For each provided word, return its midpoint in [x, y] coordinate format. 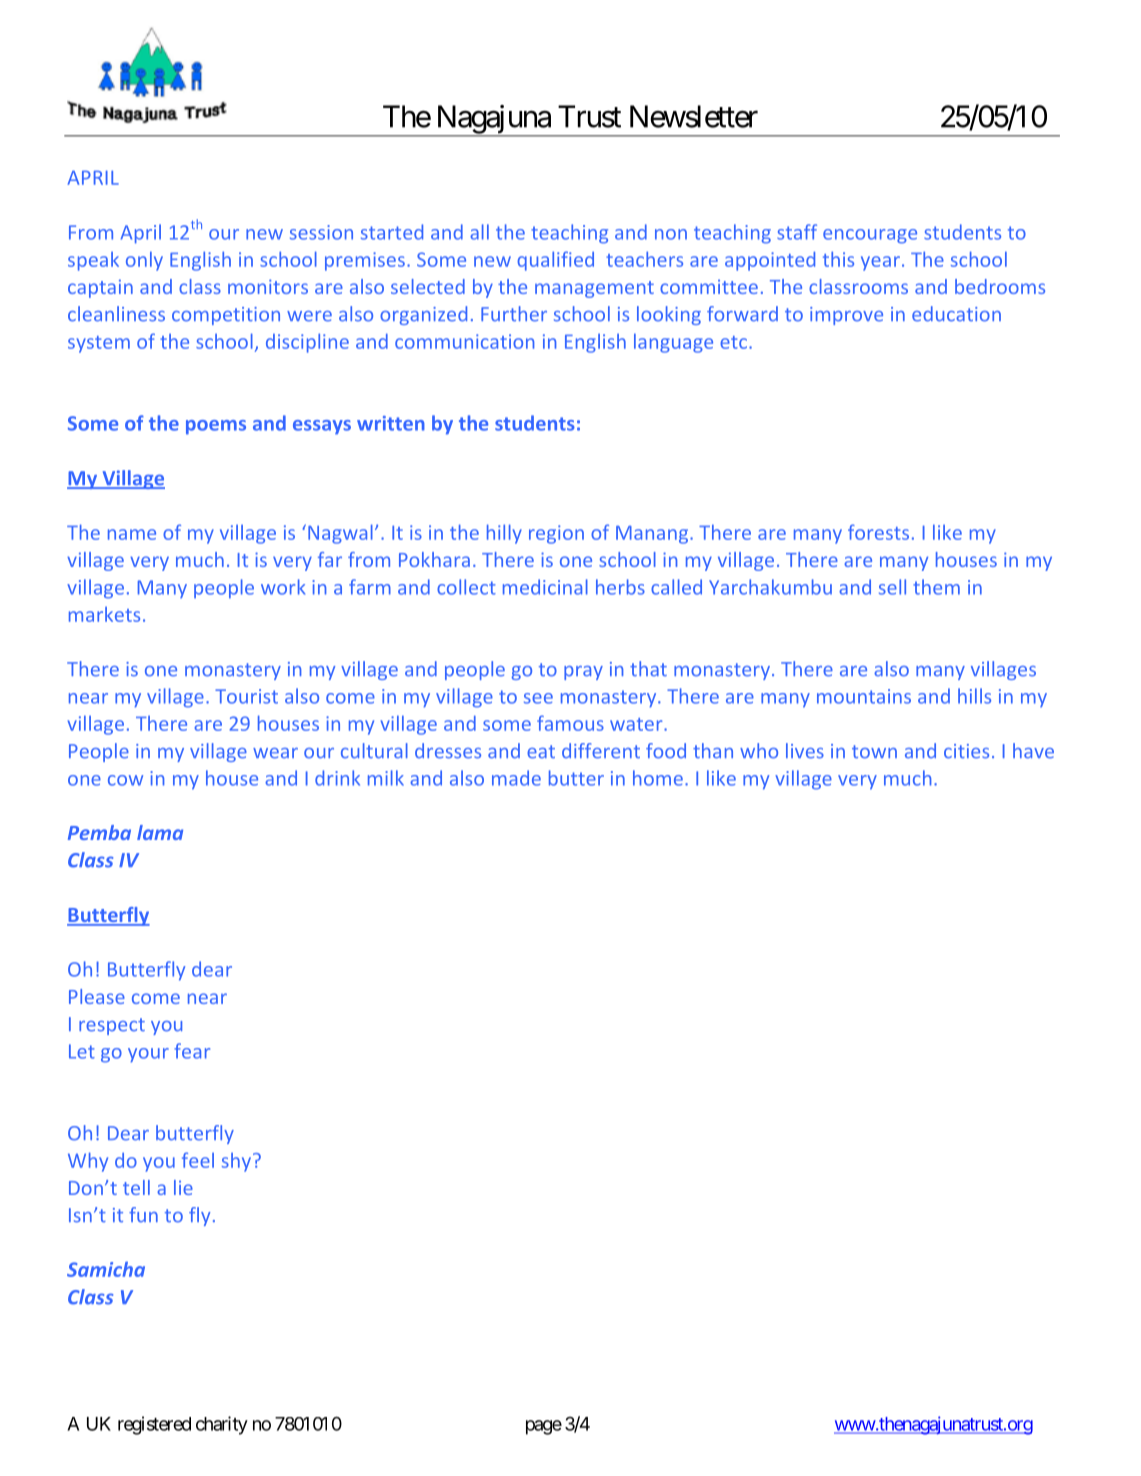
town [874, 752]
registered [154, 1425]
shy [236, 1162]
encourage [870, 236]
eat [541, 752]
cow [125, 780]
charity [222, 1425]
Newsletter [694, 116]
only [144, 261]
